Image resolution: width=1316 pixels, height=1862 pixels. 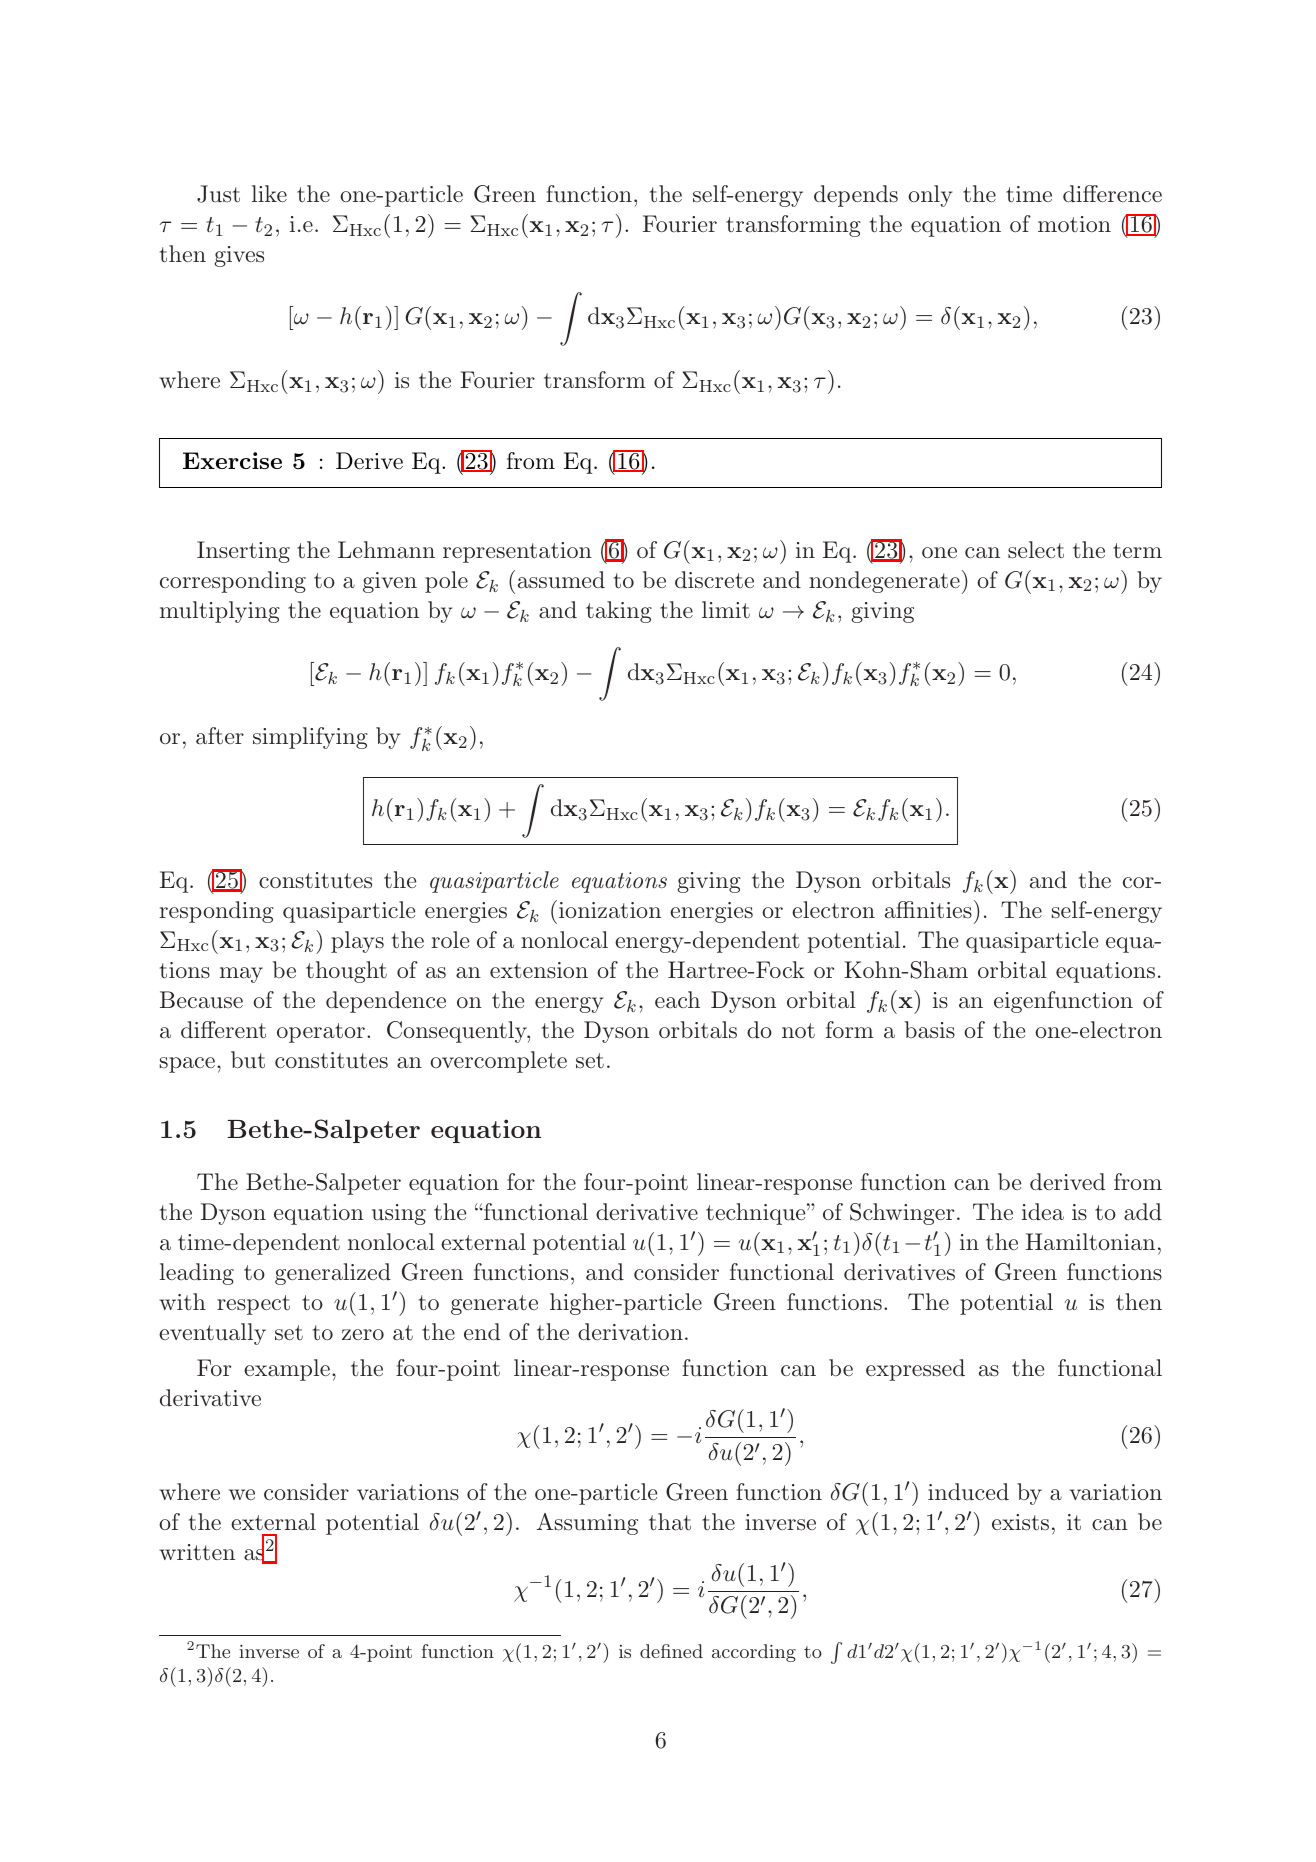 What do you see at coordinates (357, 942) in the screenshot?
I see `plays` at bounding box center [357, 942].
